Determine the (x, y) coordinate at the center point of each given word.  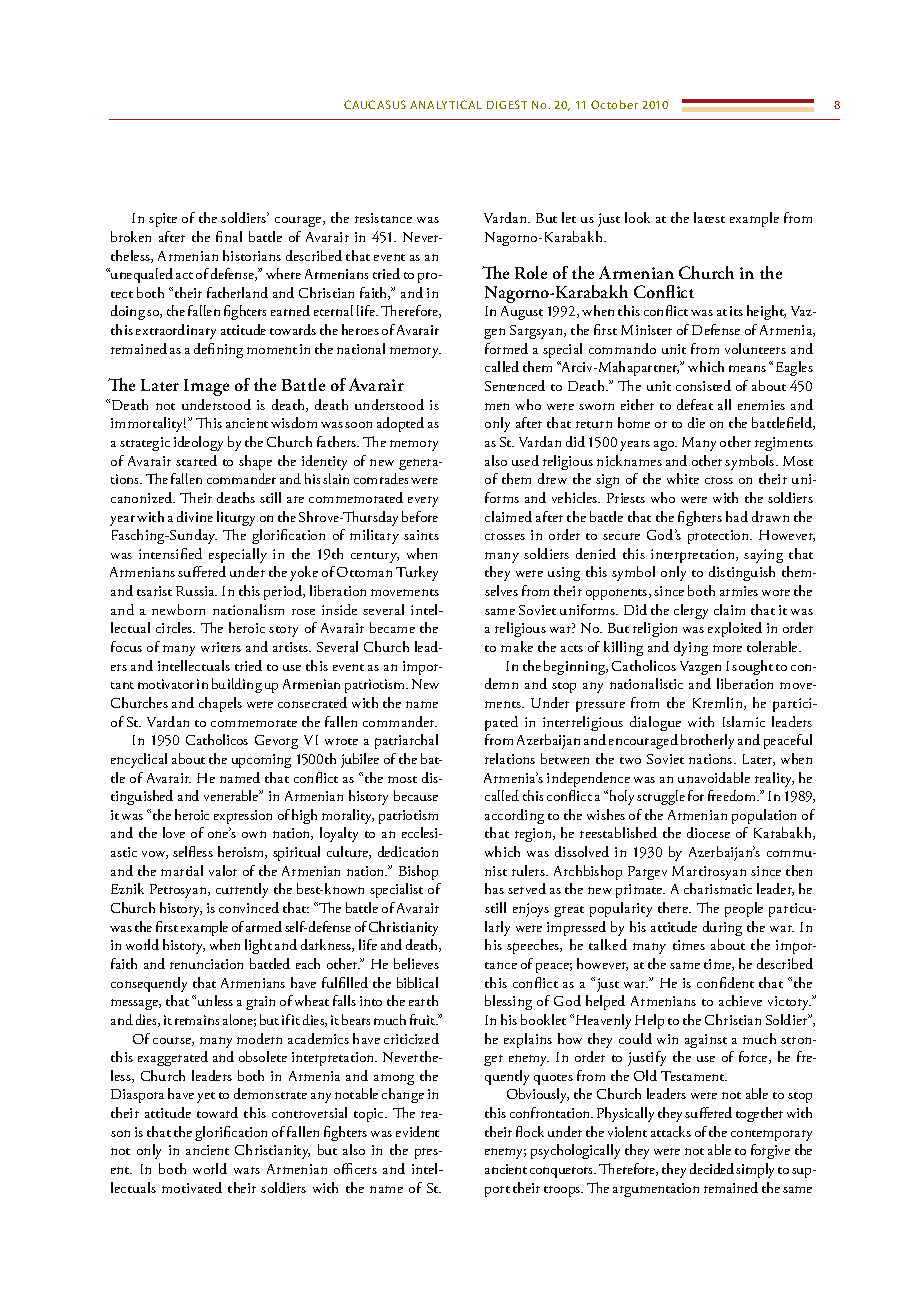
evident (417, 1131)
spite (163, 220)
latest (709, 217)
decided (712, 1168)
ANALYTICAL (446, 104)
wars (247, 1170)
